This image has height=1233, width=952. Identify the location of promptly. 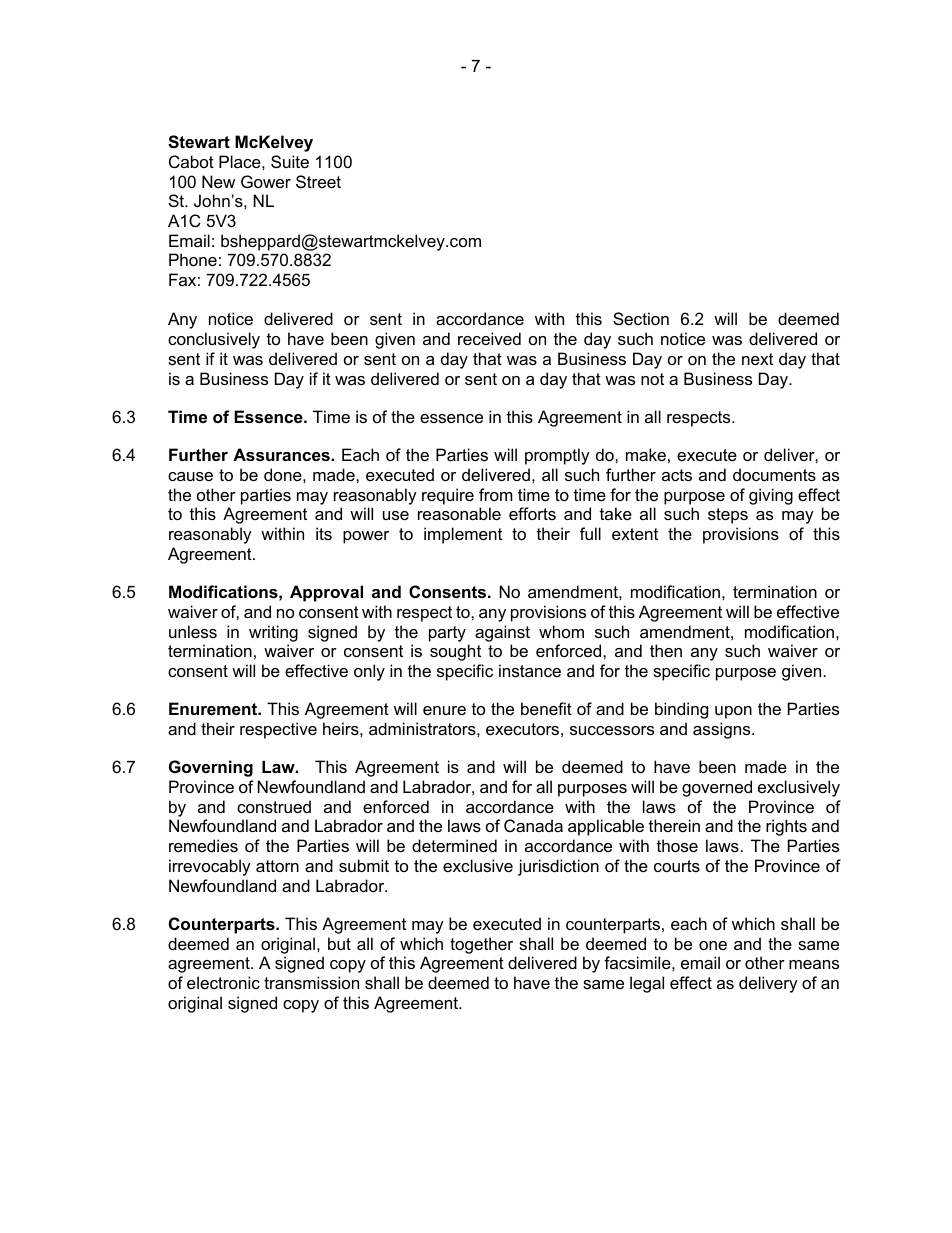
(557, 456).
